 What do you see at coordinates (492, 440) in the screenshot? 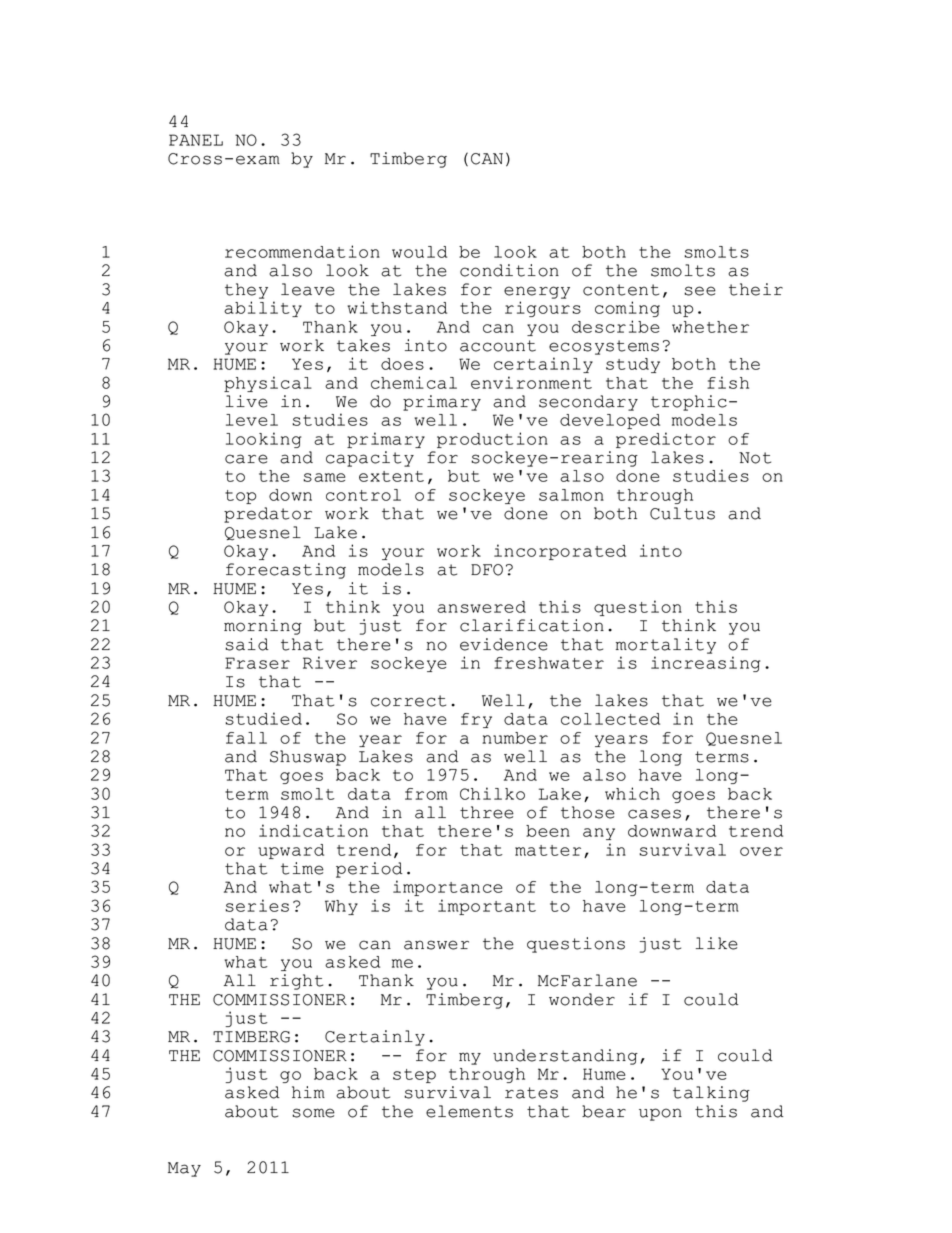
I see `production` at bounding box center [492, 440].
